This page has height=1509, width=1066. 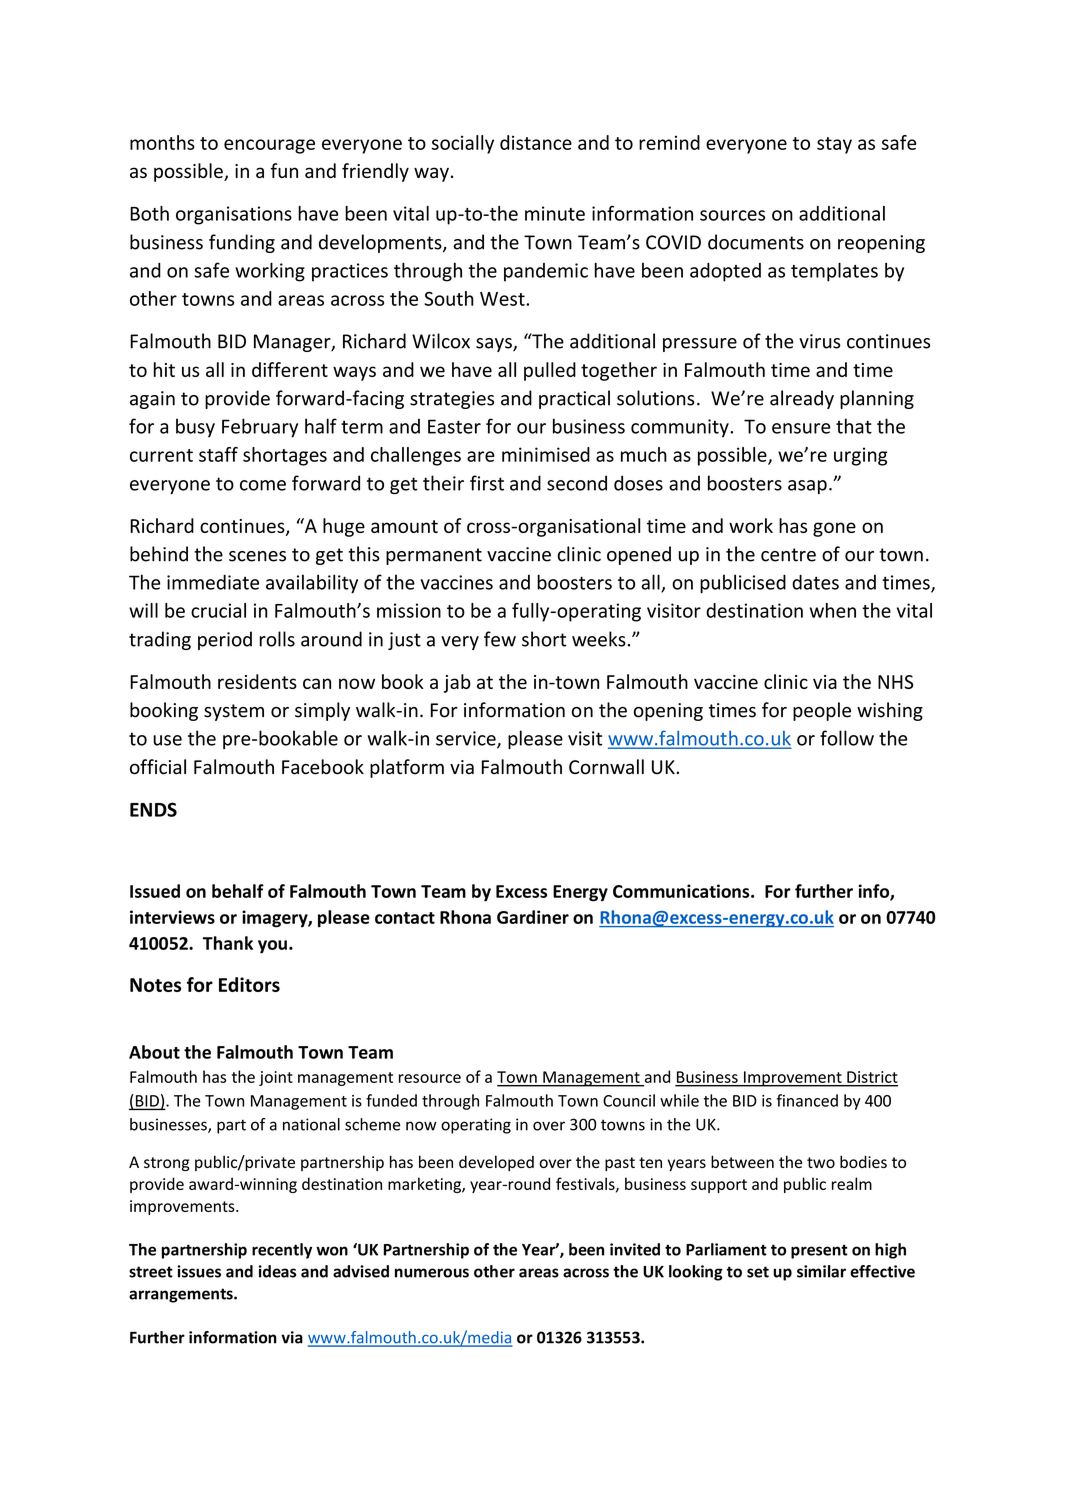 I want to click on organisations, so click(x=234, y=215).
